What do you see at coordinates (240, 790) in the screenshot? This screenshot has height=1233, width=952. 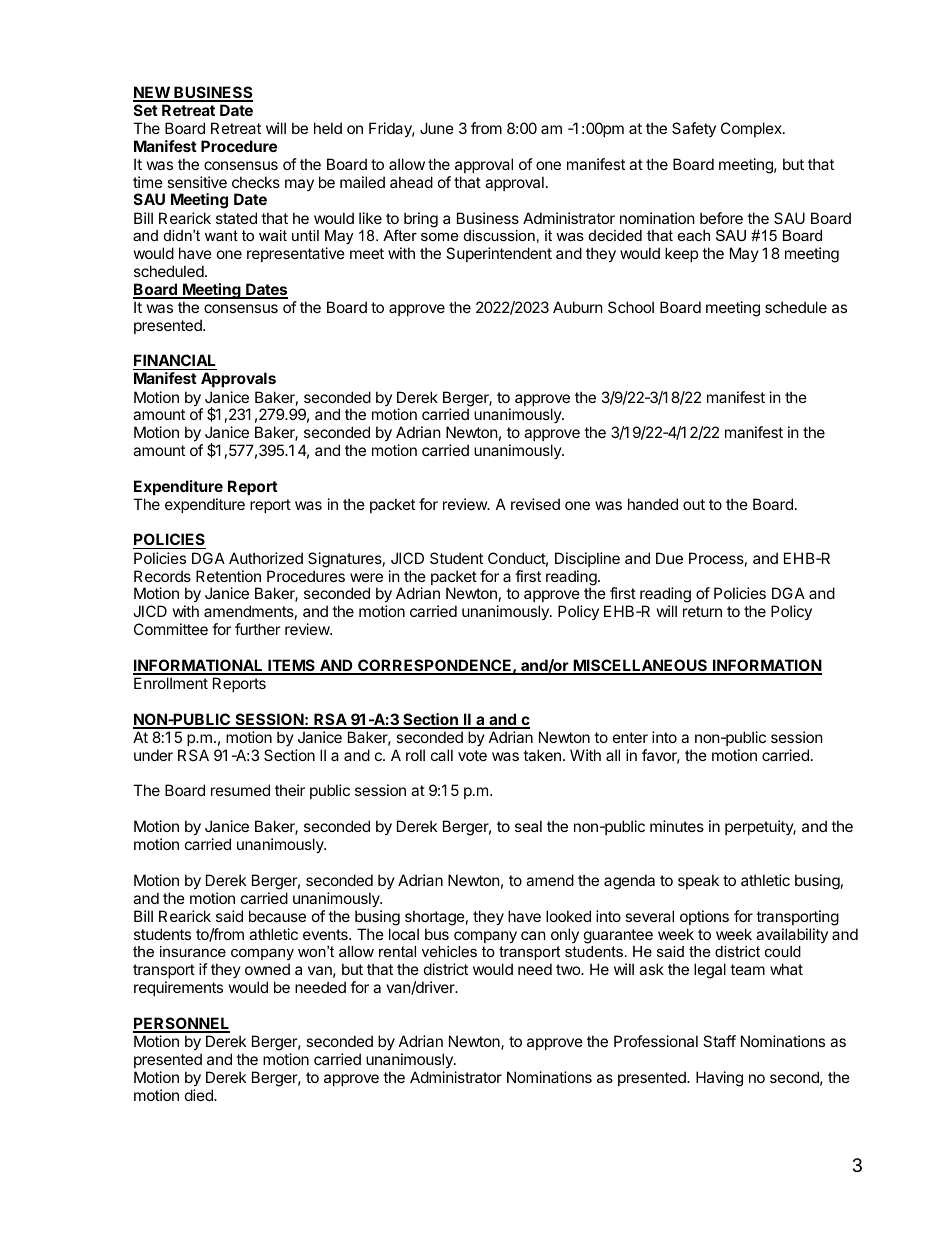 I see `resumed` at bounding box center [240, 790].
